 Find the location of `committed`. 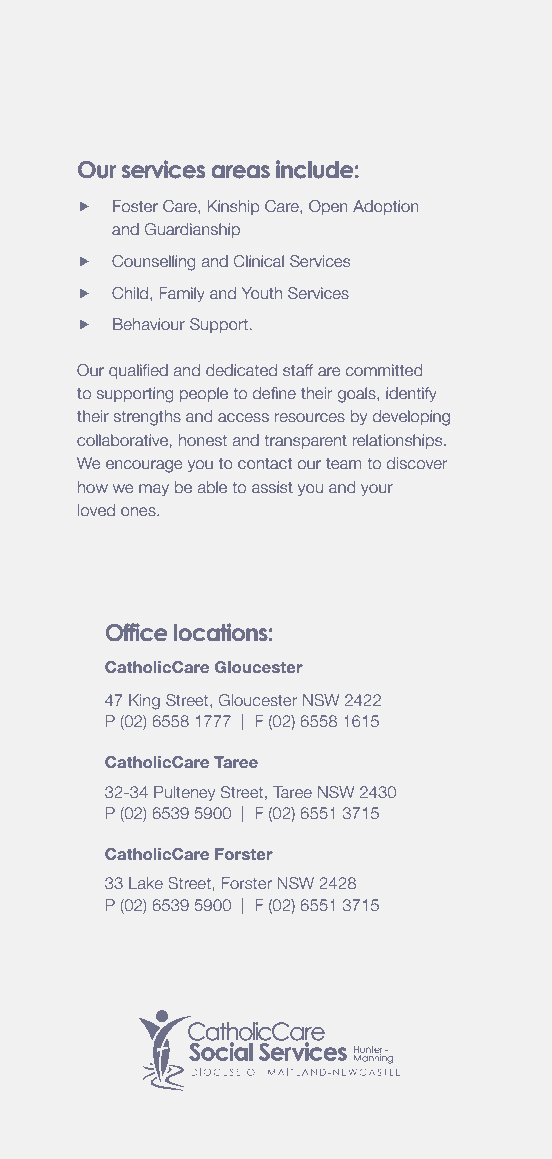

committed is located at coordinates (384, 370).
